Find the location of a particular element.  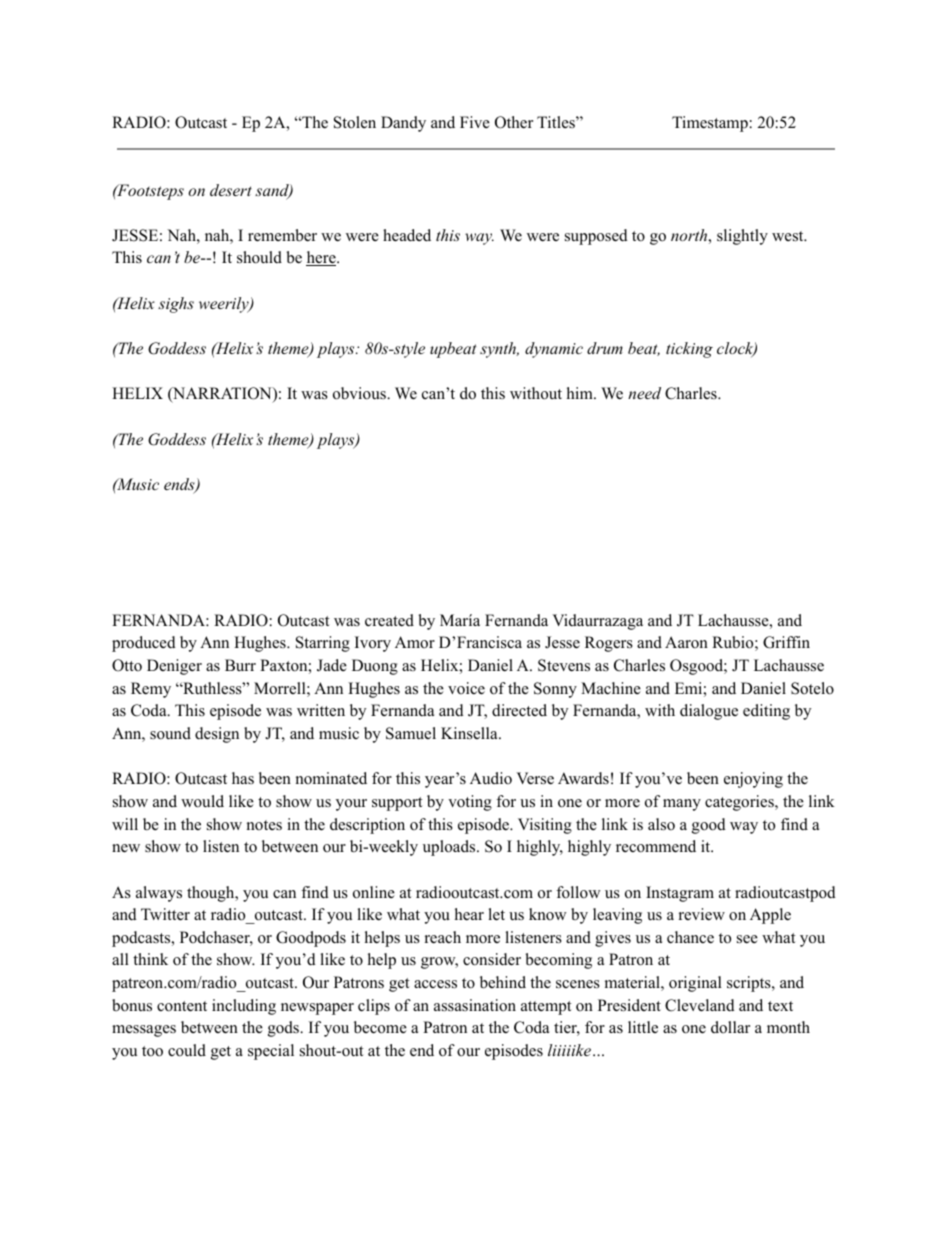

Aaron is located at coordinates (686, 642).
